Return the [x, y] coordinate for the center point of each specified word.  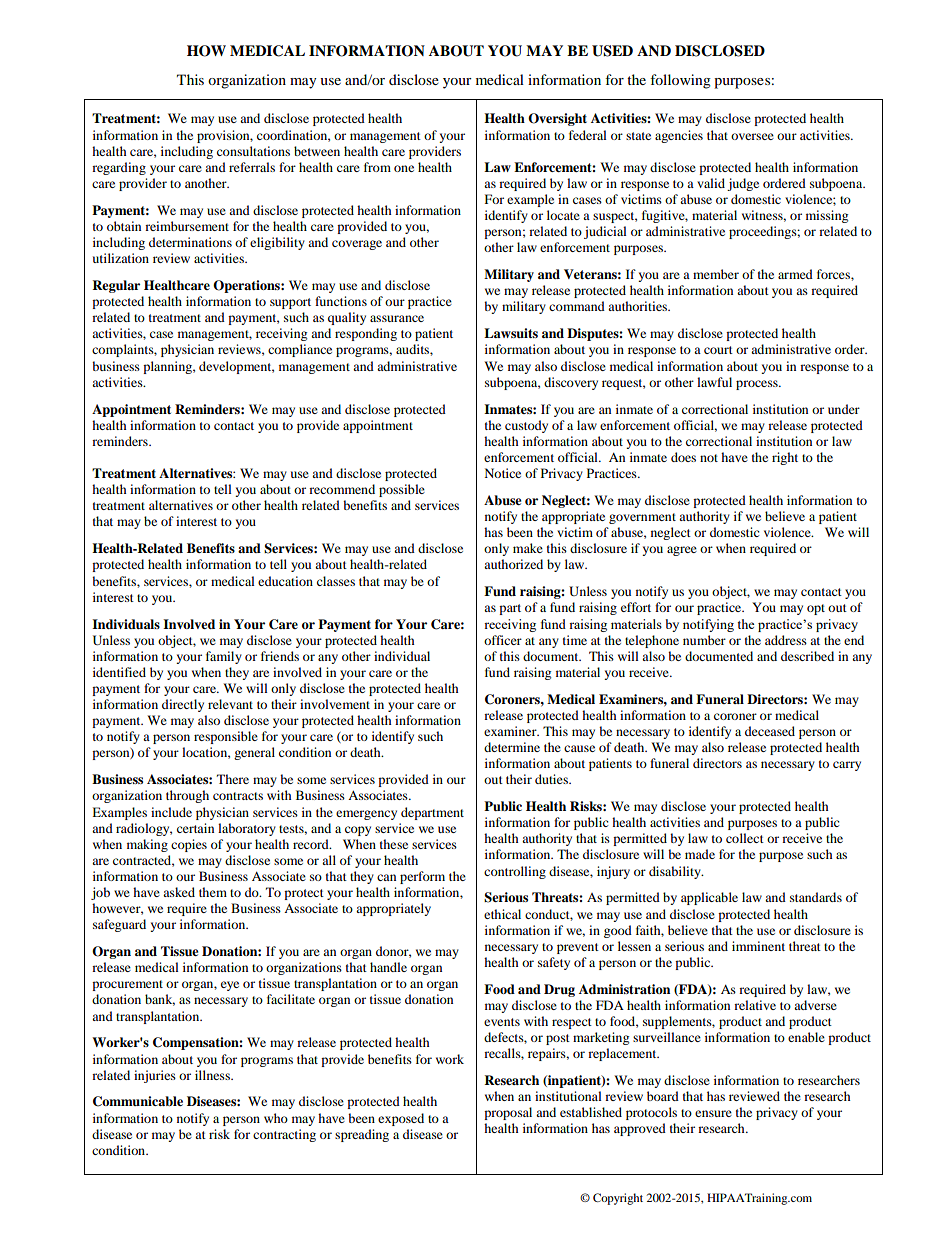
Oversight [557, 119]
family [224, 657]
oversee [752, 136]
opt [816, 609]
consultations [253, 151]
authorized [513, 564]
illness [213, 1075]
